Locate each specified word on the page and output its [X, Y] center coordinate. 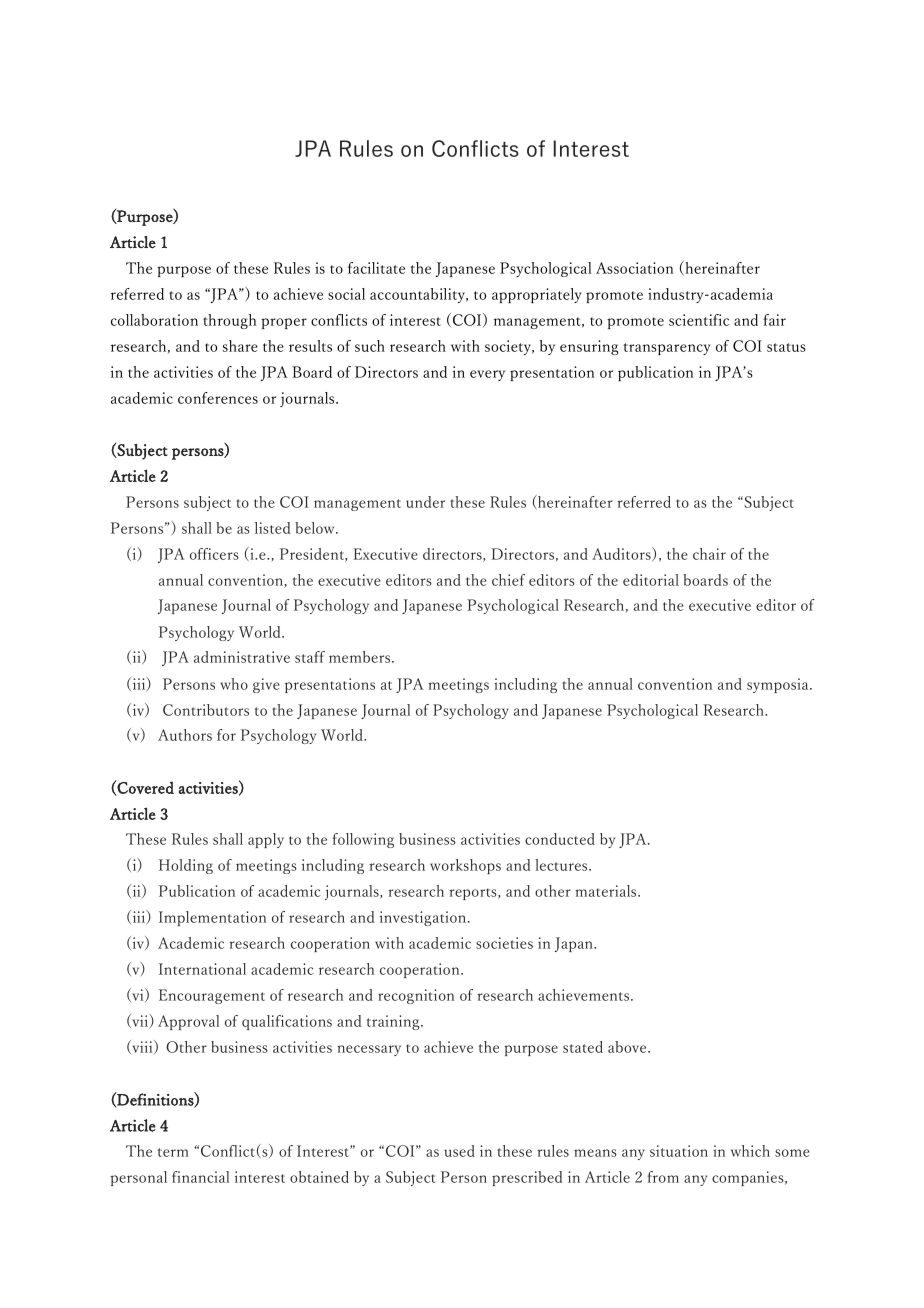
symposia [779, 685]
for [226, 735]
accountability [419, 295]
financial [200, 1177]
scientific [699, 320]
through [230, 321]
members [361, 657]
